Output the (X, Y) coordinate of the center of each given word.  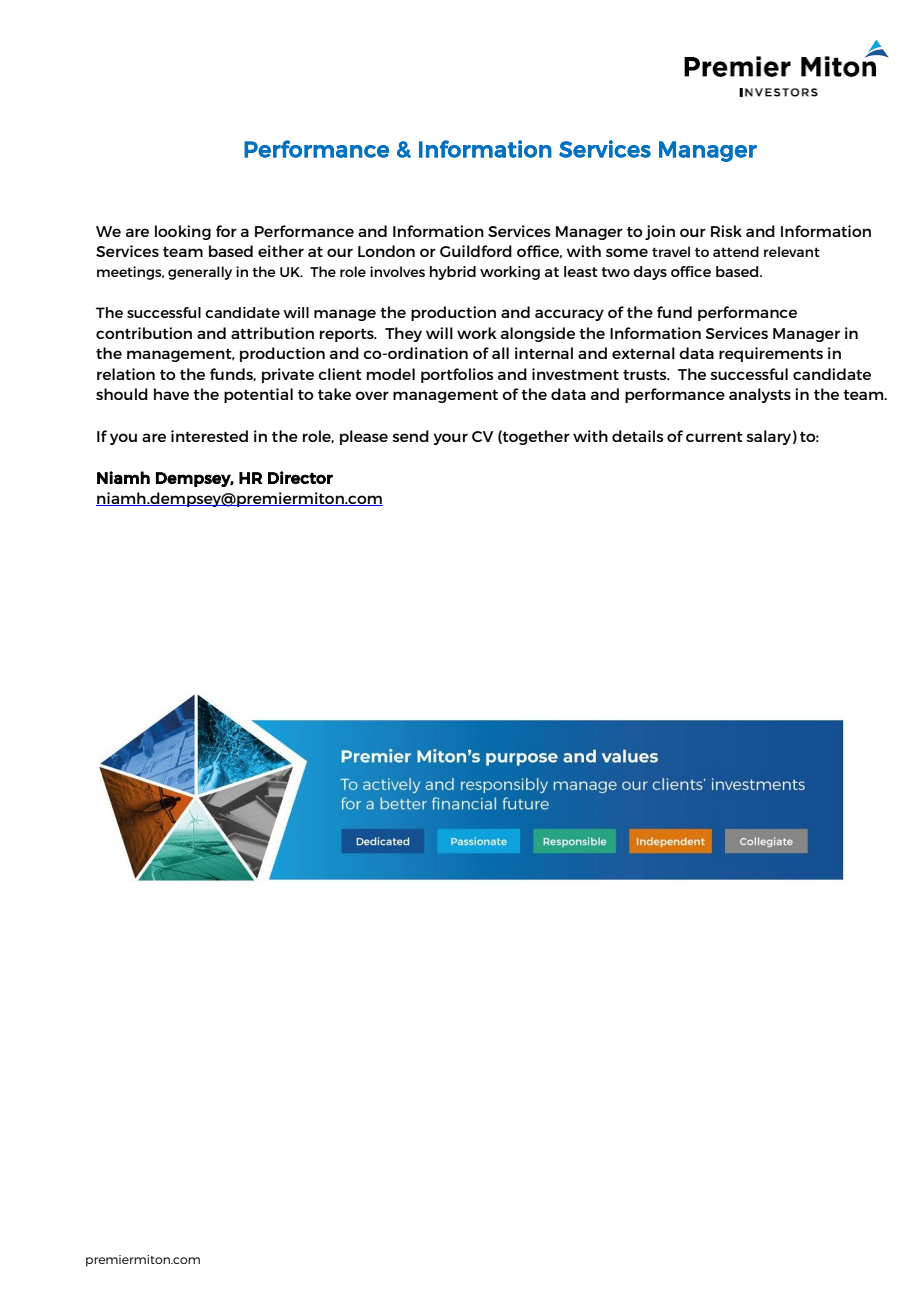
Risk (726, 231)
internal (544, 353)
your (450, 439)
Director (300, 477)
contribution (144, 333)
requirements (771, 354)
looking (183, 232)
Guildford (476, 251)
